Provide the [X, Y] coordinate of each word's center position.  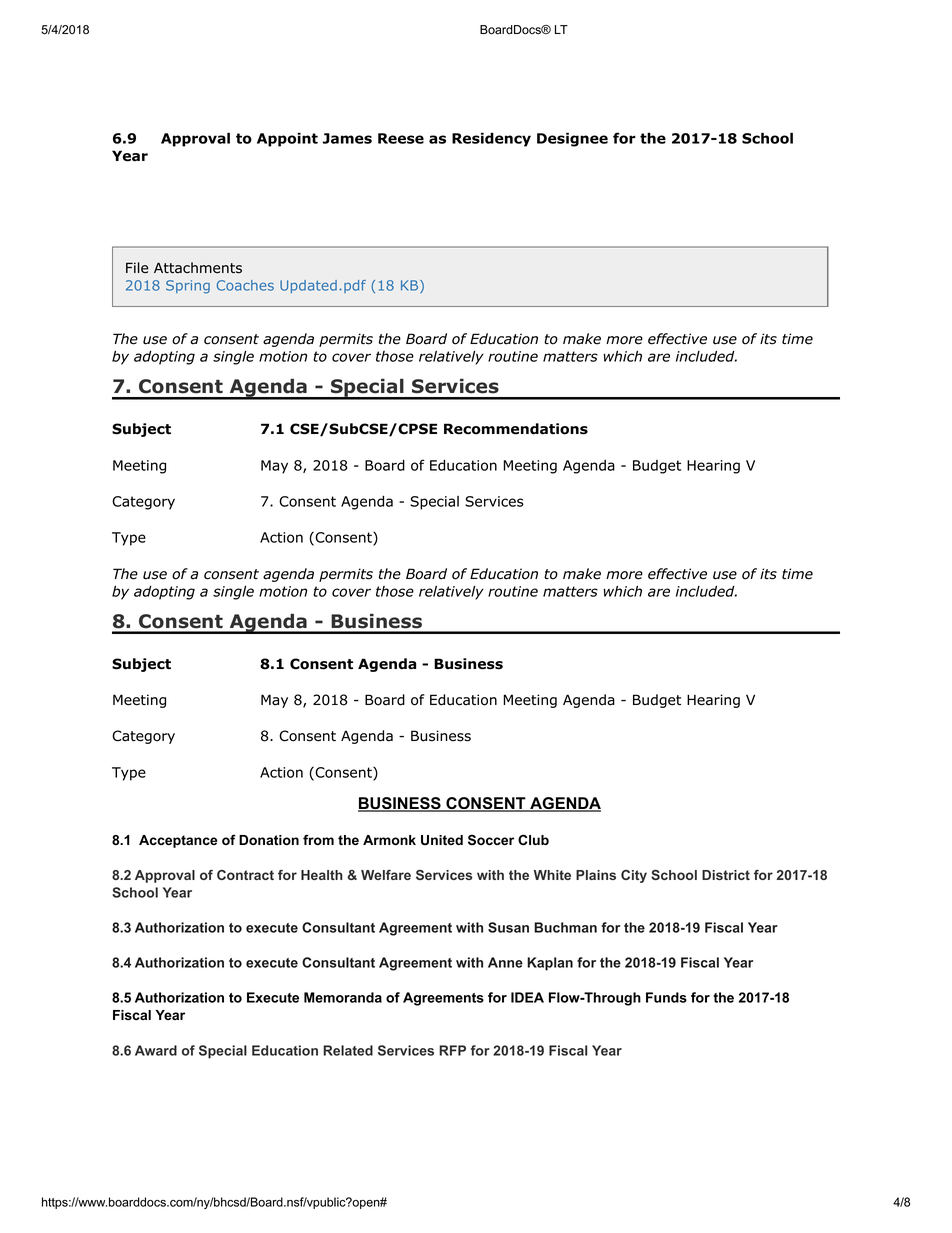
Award [156, 1050]
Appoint [287, 140]
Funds [666, 997]
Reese [401, 138]
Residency [491, 140]
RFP [452, 1050]
